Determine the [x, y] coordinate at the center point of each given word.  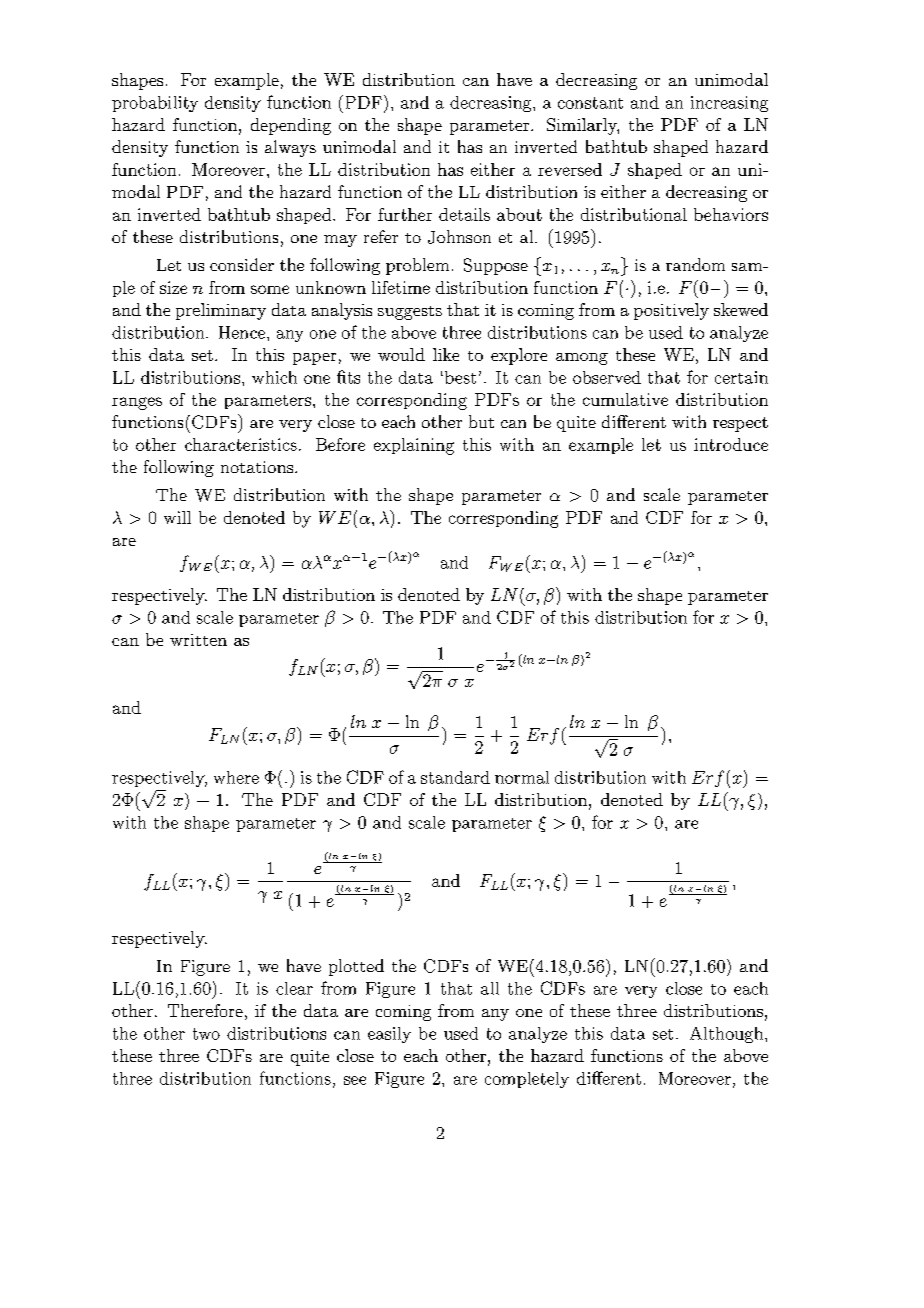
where [236, 777]
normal [522, 777]
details [464, 214]
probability [155, 104]
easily [389, 1035]
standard [455, 777]
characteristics [241, 444]
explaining [414, 446]
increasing [729, 104]
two [206, 1034]
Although [728, 1035]
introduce [731, 444]
